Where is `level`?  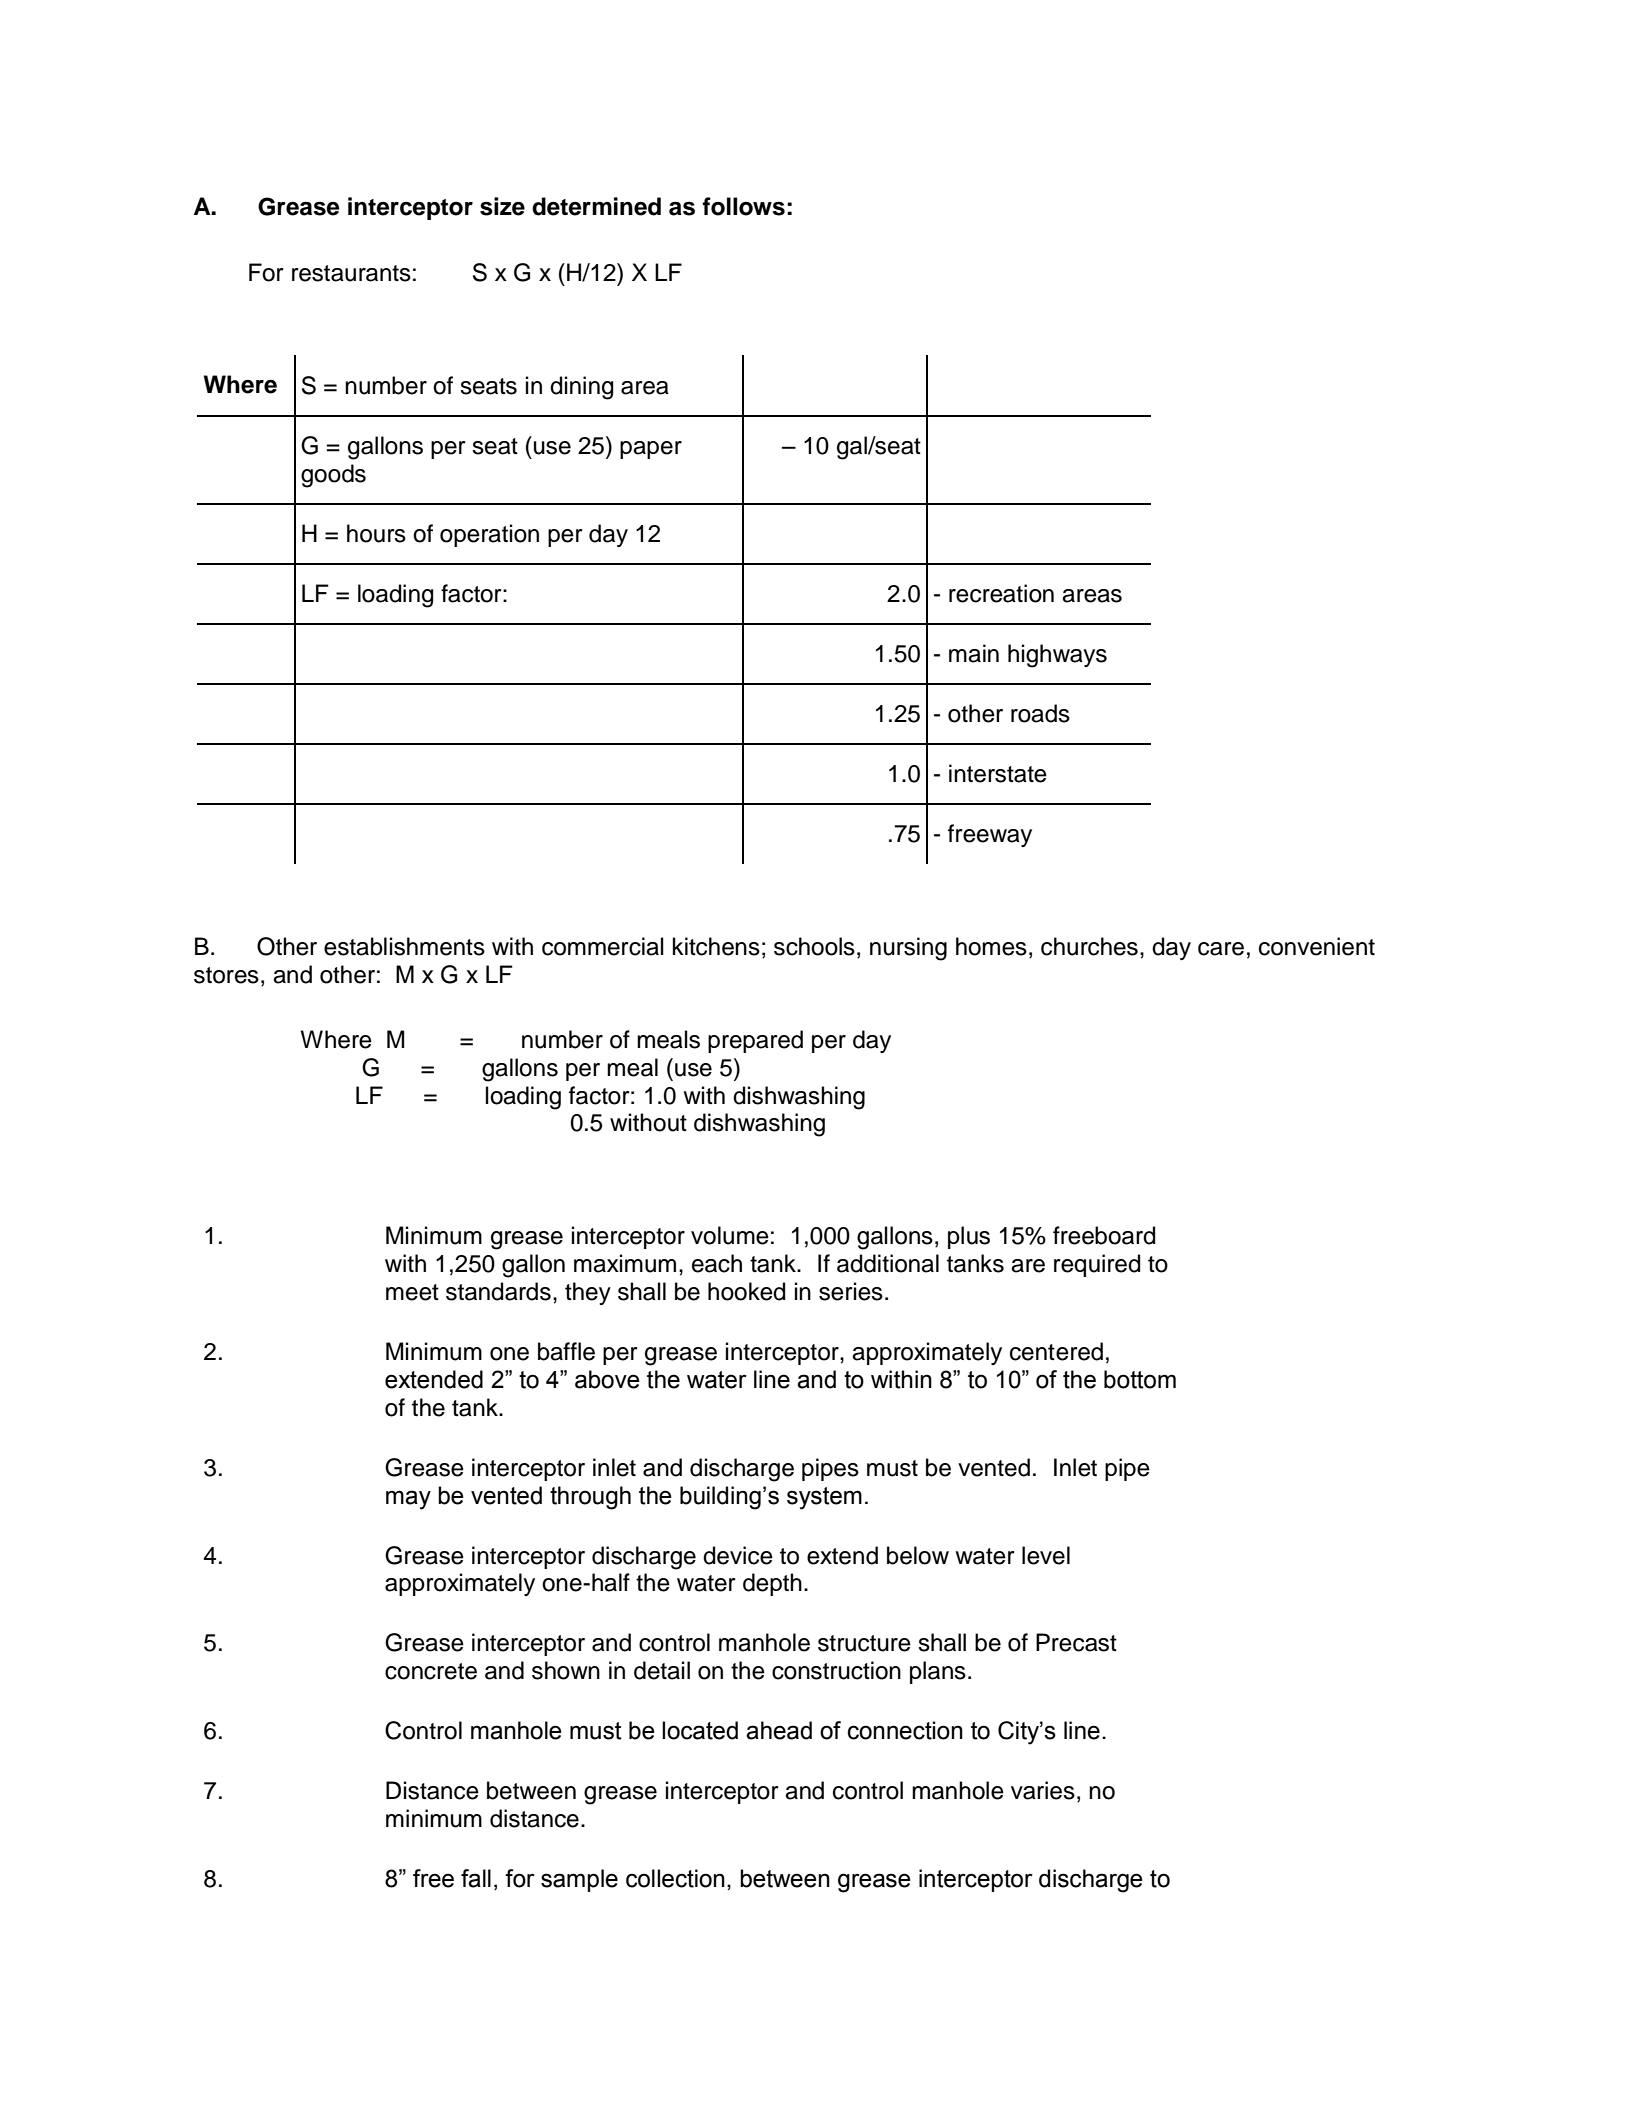 level is located at coordinates (1046, 1555).
